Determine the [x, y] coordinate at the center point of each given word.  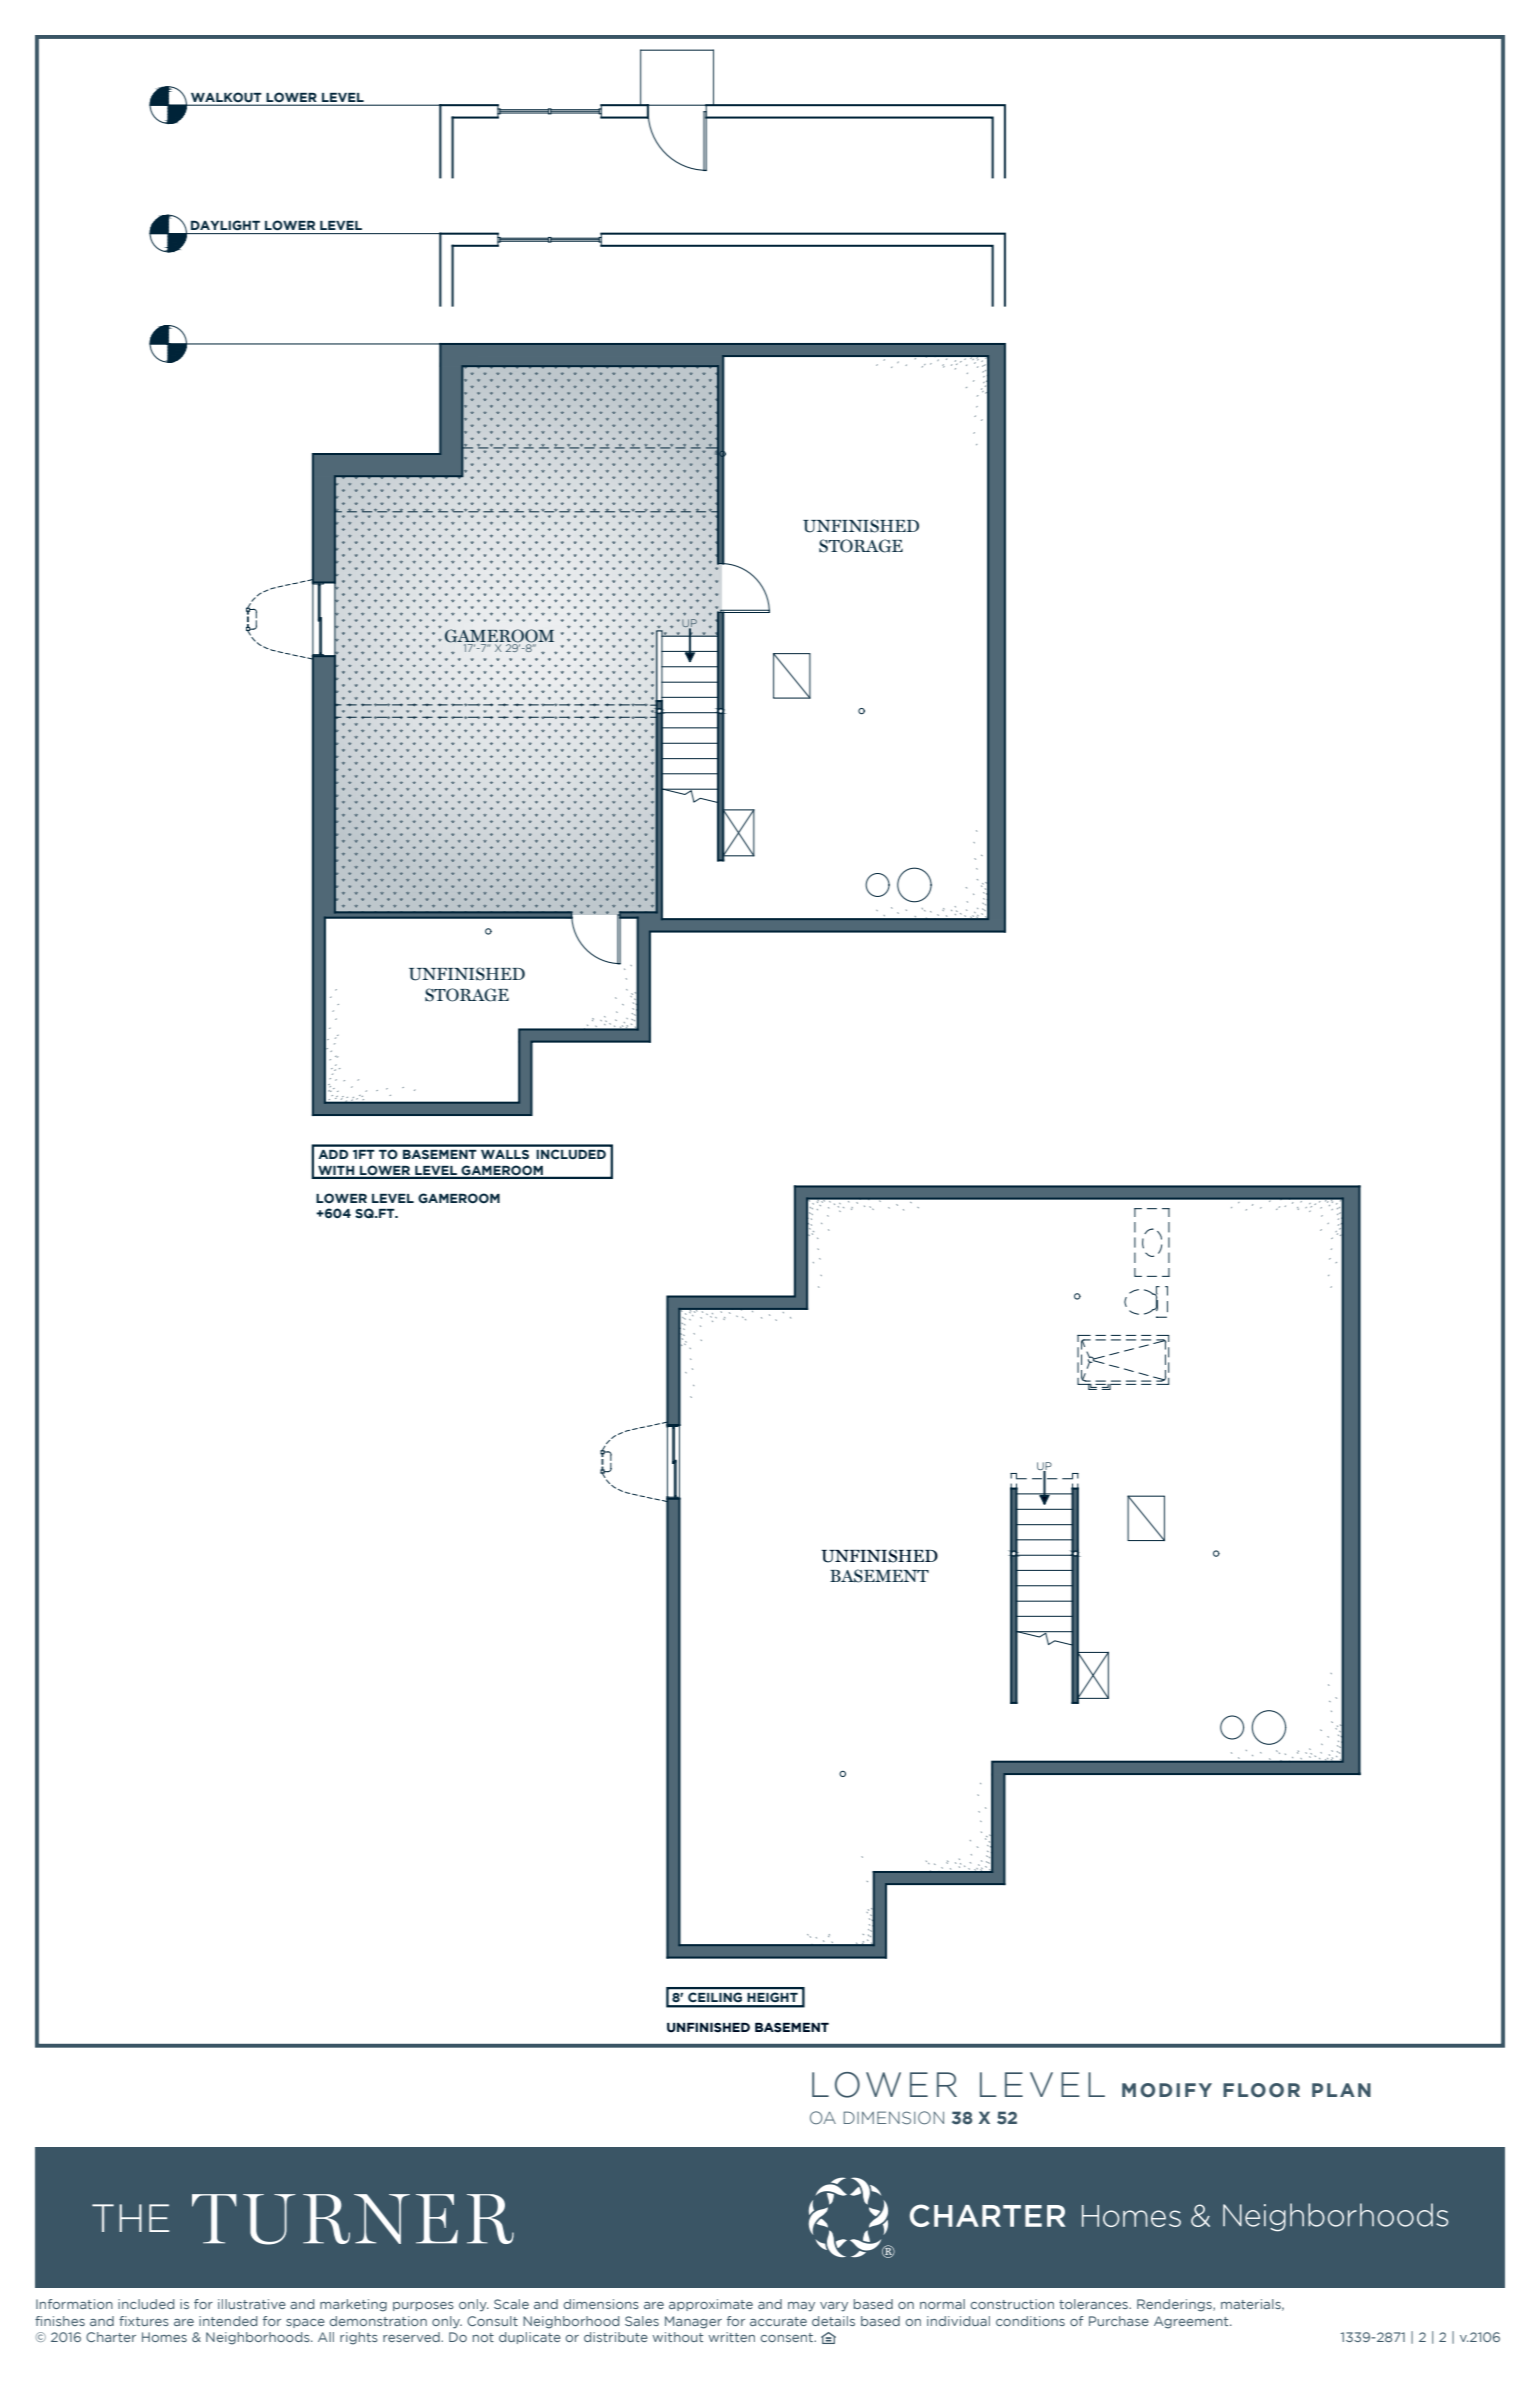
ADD [333, 1154]
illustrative [252, 2304]
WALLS [505, 1154]
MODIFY [1167, 2090]
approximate [711, 2305]
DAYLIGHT [225, 225]
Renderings [1175, 2305]
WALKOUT [226, 98]
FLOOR [1261, 2090]
